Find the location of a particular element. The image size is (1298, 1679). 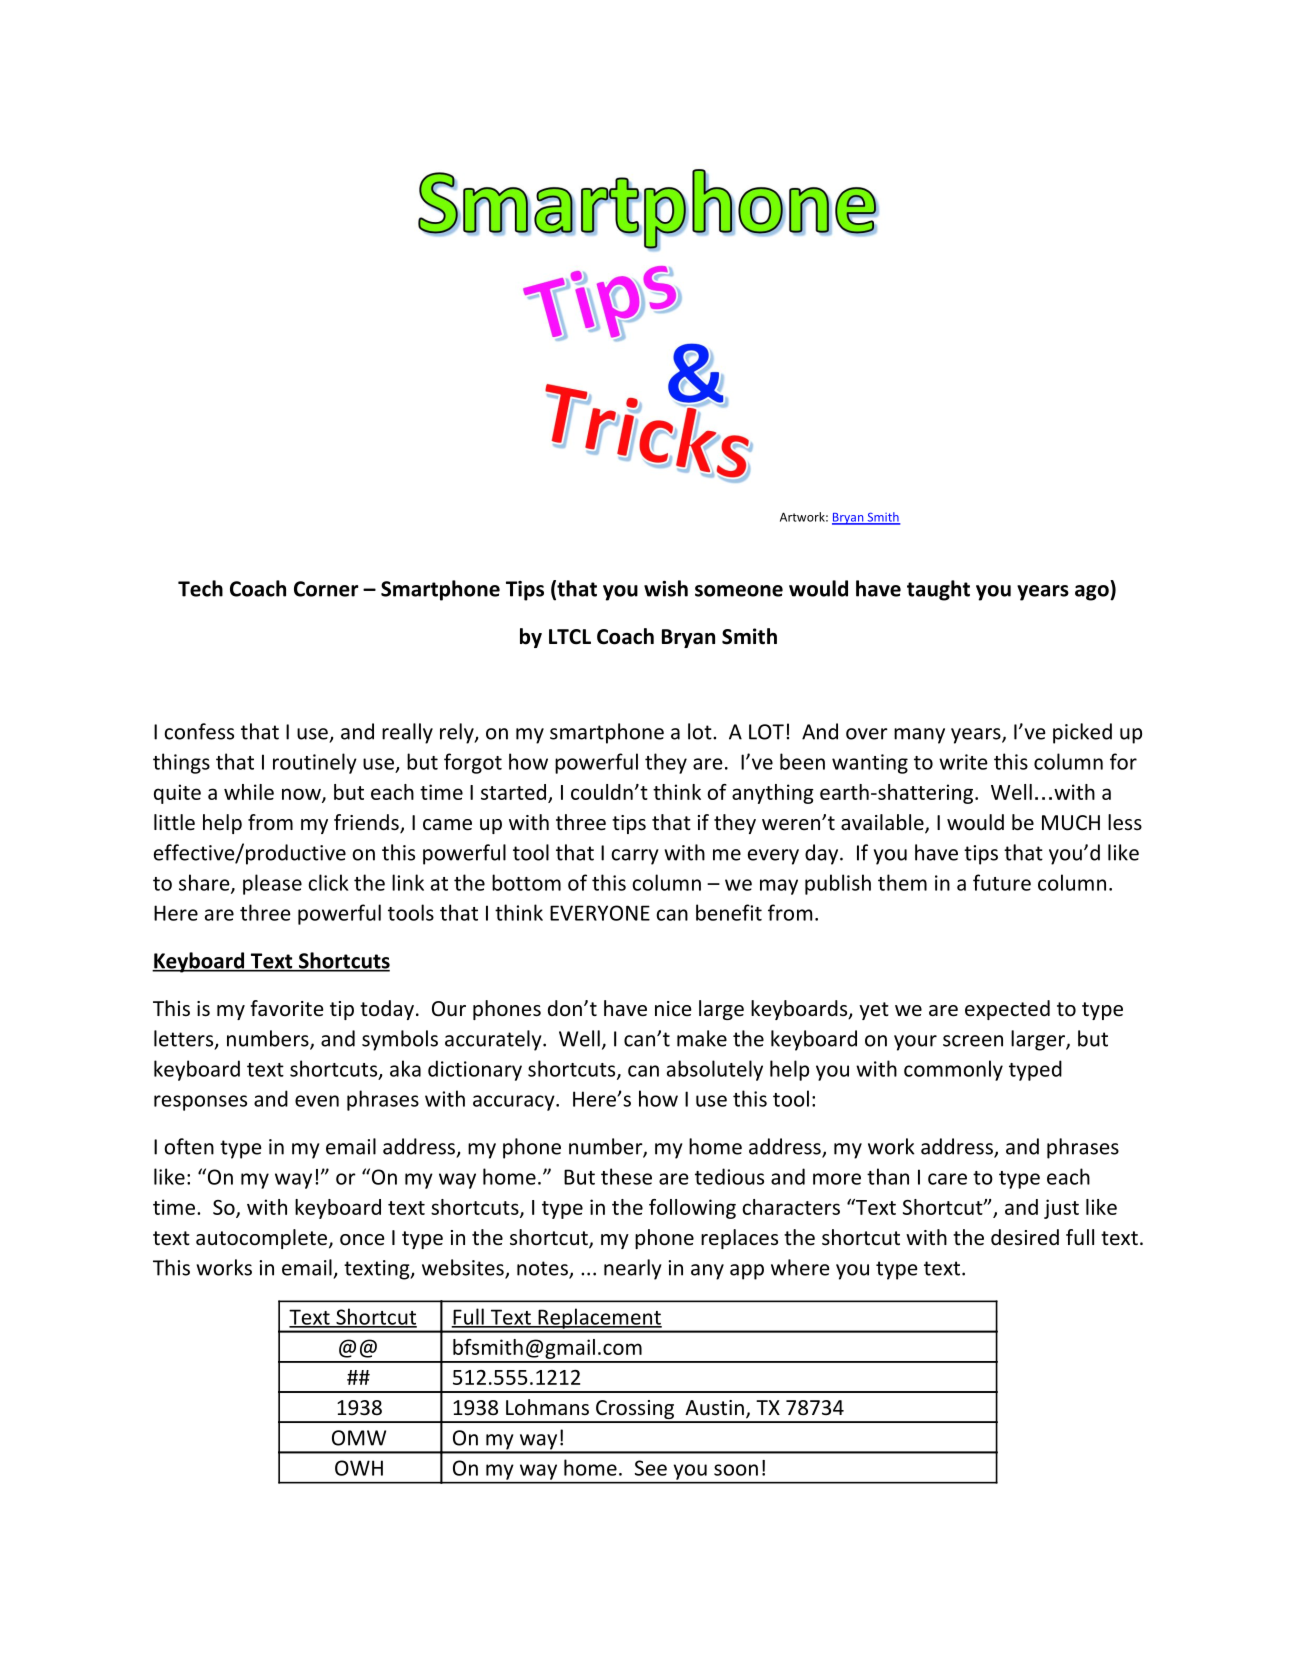

often is located at coordinates (189, 1146).
